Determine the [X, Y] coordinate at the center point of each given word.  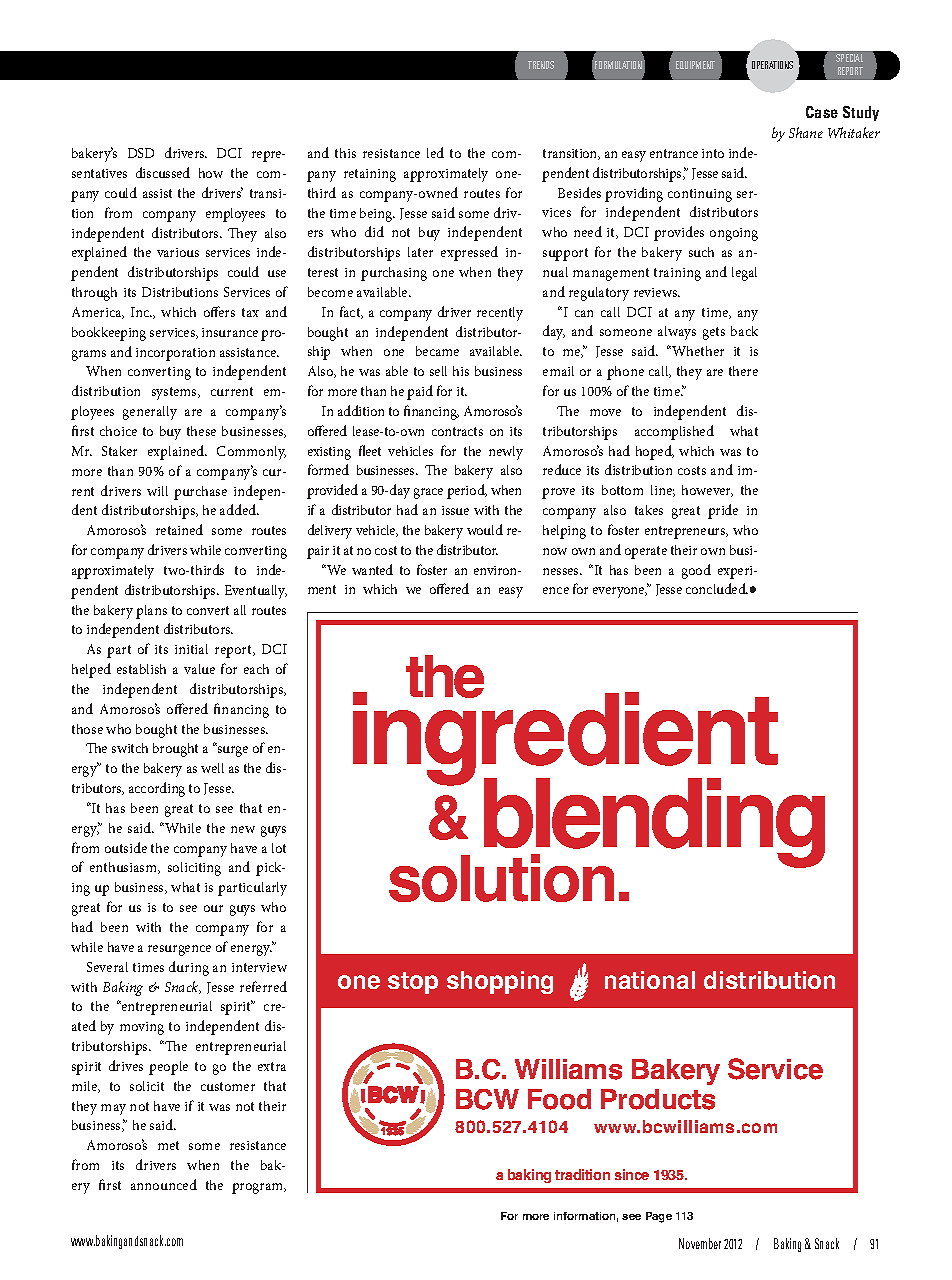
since [632, 1174]
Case [822, 112]
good [696, 571]
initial [191, 649]
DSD [141, 153]
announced [164, 1184]
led [435, 152]
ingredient [565, 740]
